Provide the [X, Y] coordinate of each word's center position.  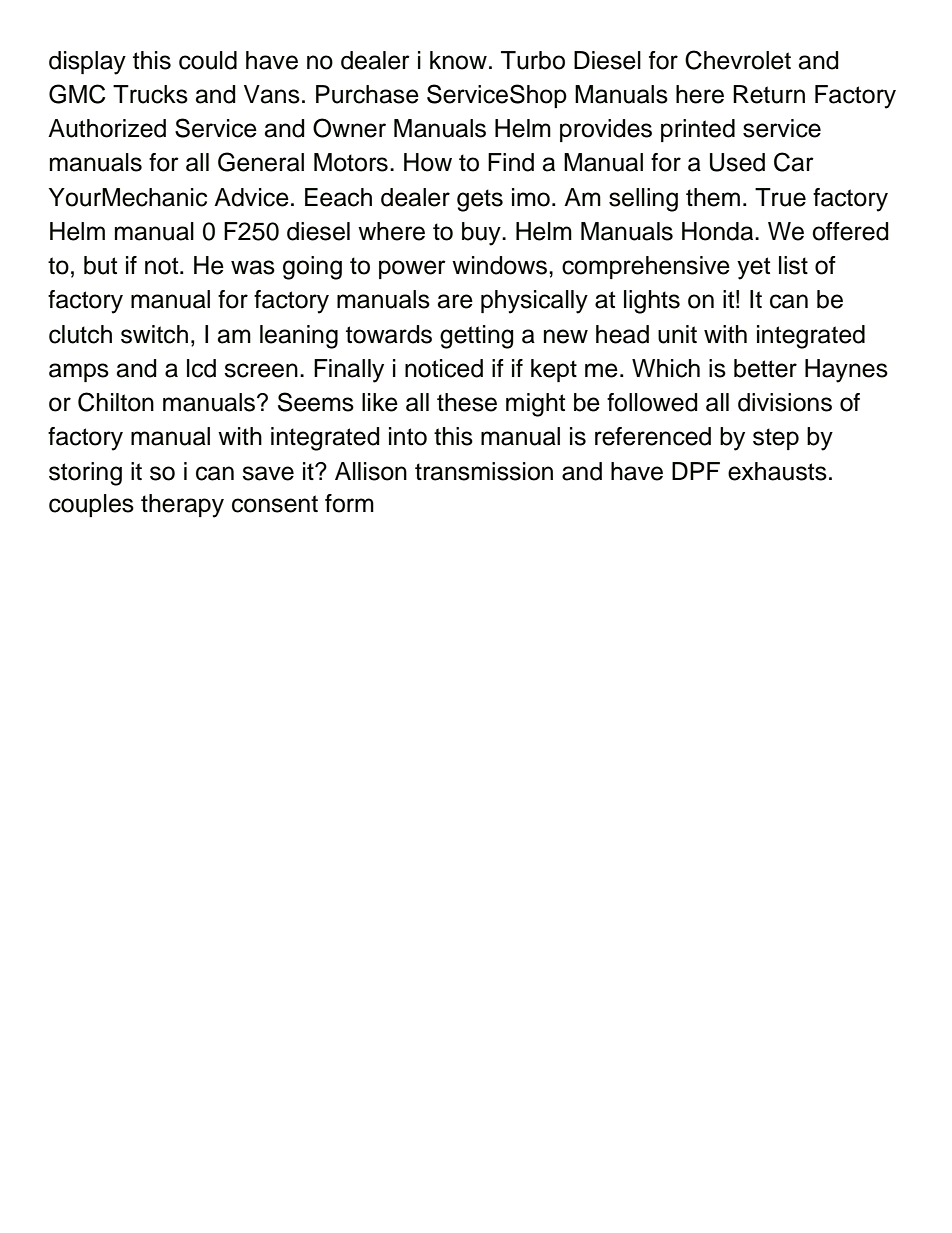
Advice [251, 197]
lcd [201, 368]
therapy [182, 506]
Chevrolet [738, 60]
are [455, 301]
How [428, 162]
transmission [484, 471]
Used [737, 162]
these [467, 402]
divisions [785, 402]
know [458, 60]
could [208, 60]
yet [753, 268]
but [100, 265]
